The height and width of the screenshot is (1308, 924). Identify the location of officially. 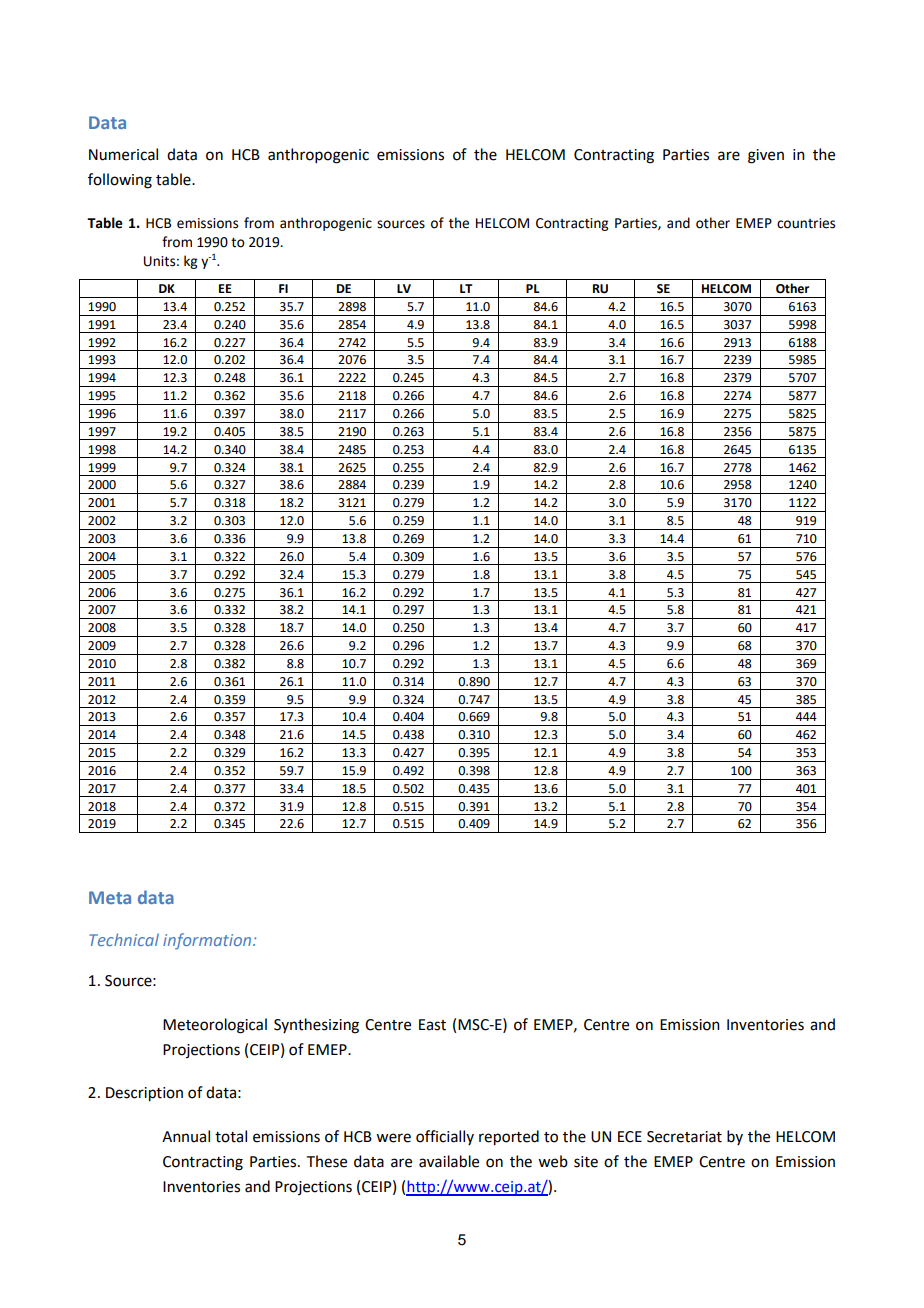
(445, 1137).
